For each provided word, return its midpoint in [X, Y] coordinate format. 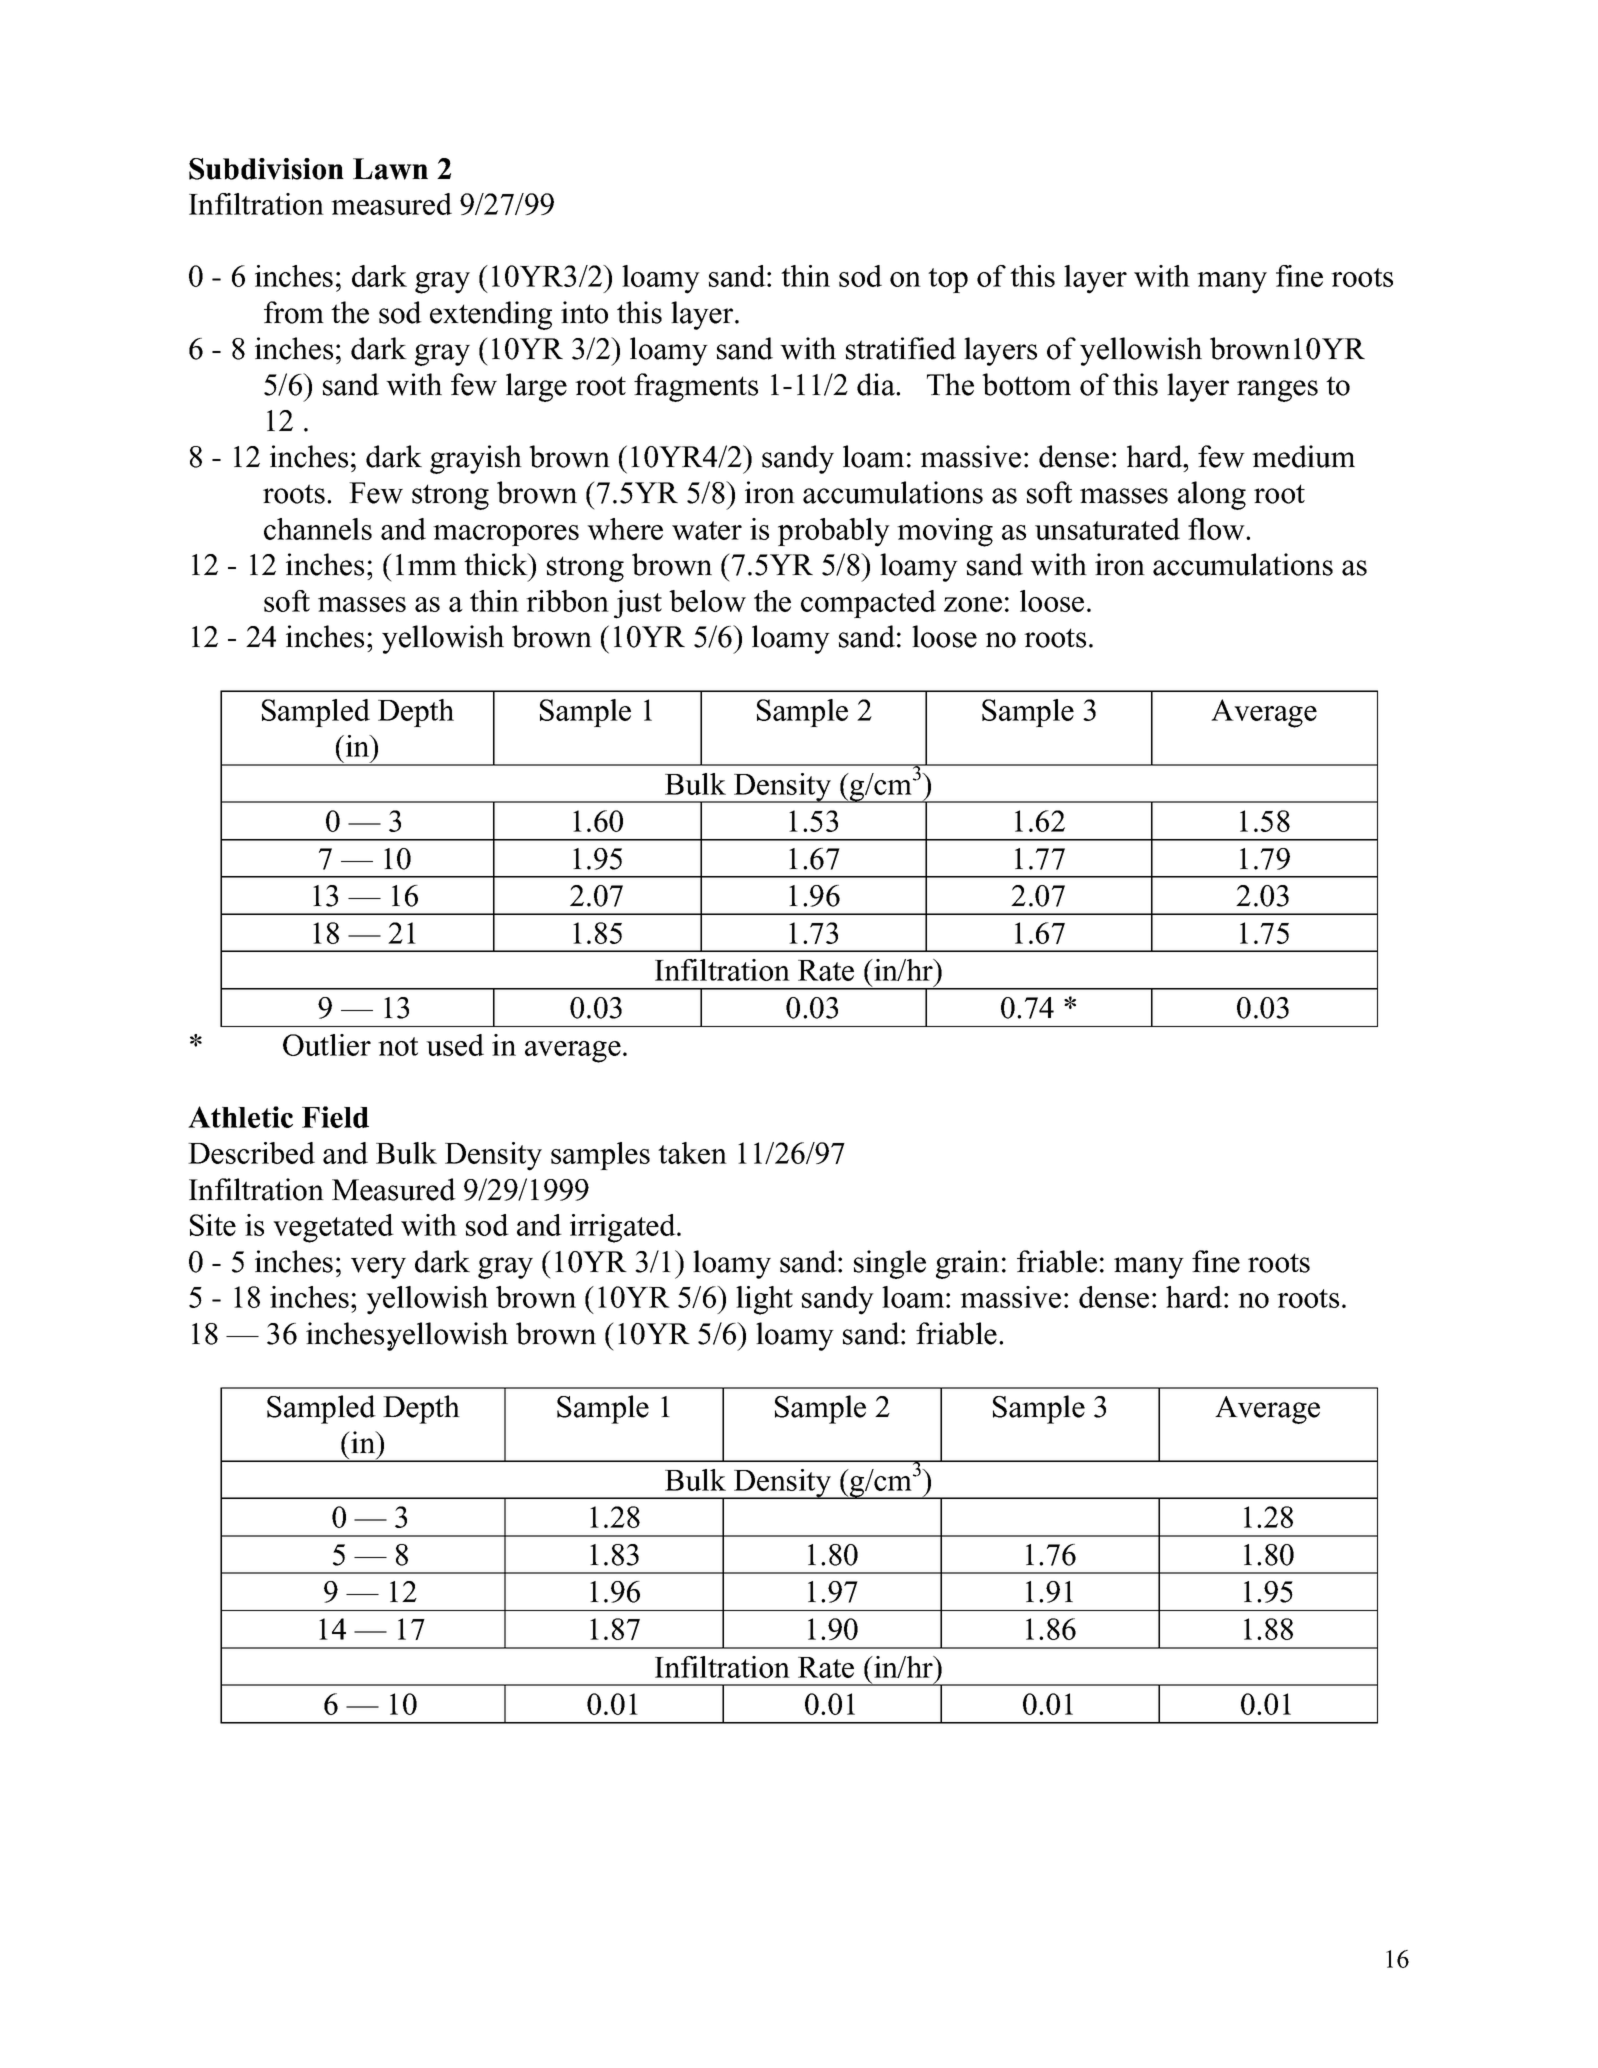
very [378, 1268]
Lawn [390, 169]
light [764, 1300]
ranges [1277, 391]
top [948, 280]
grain [967, 1264]
